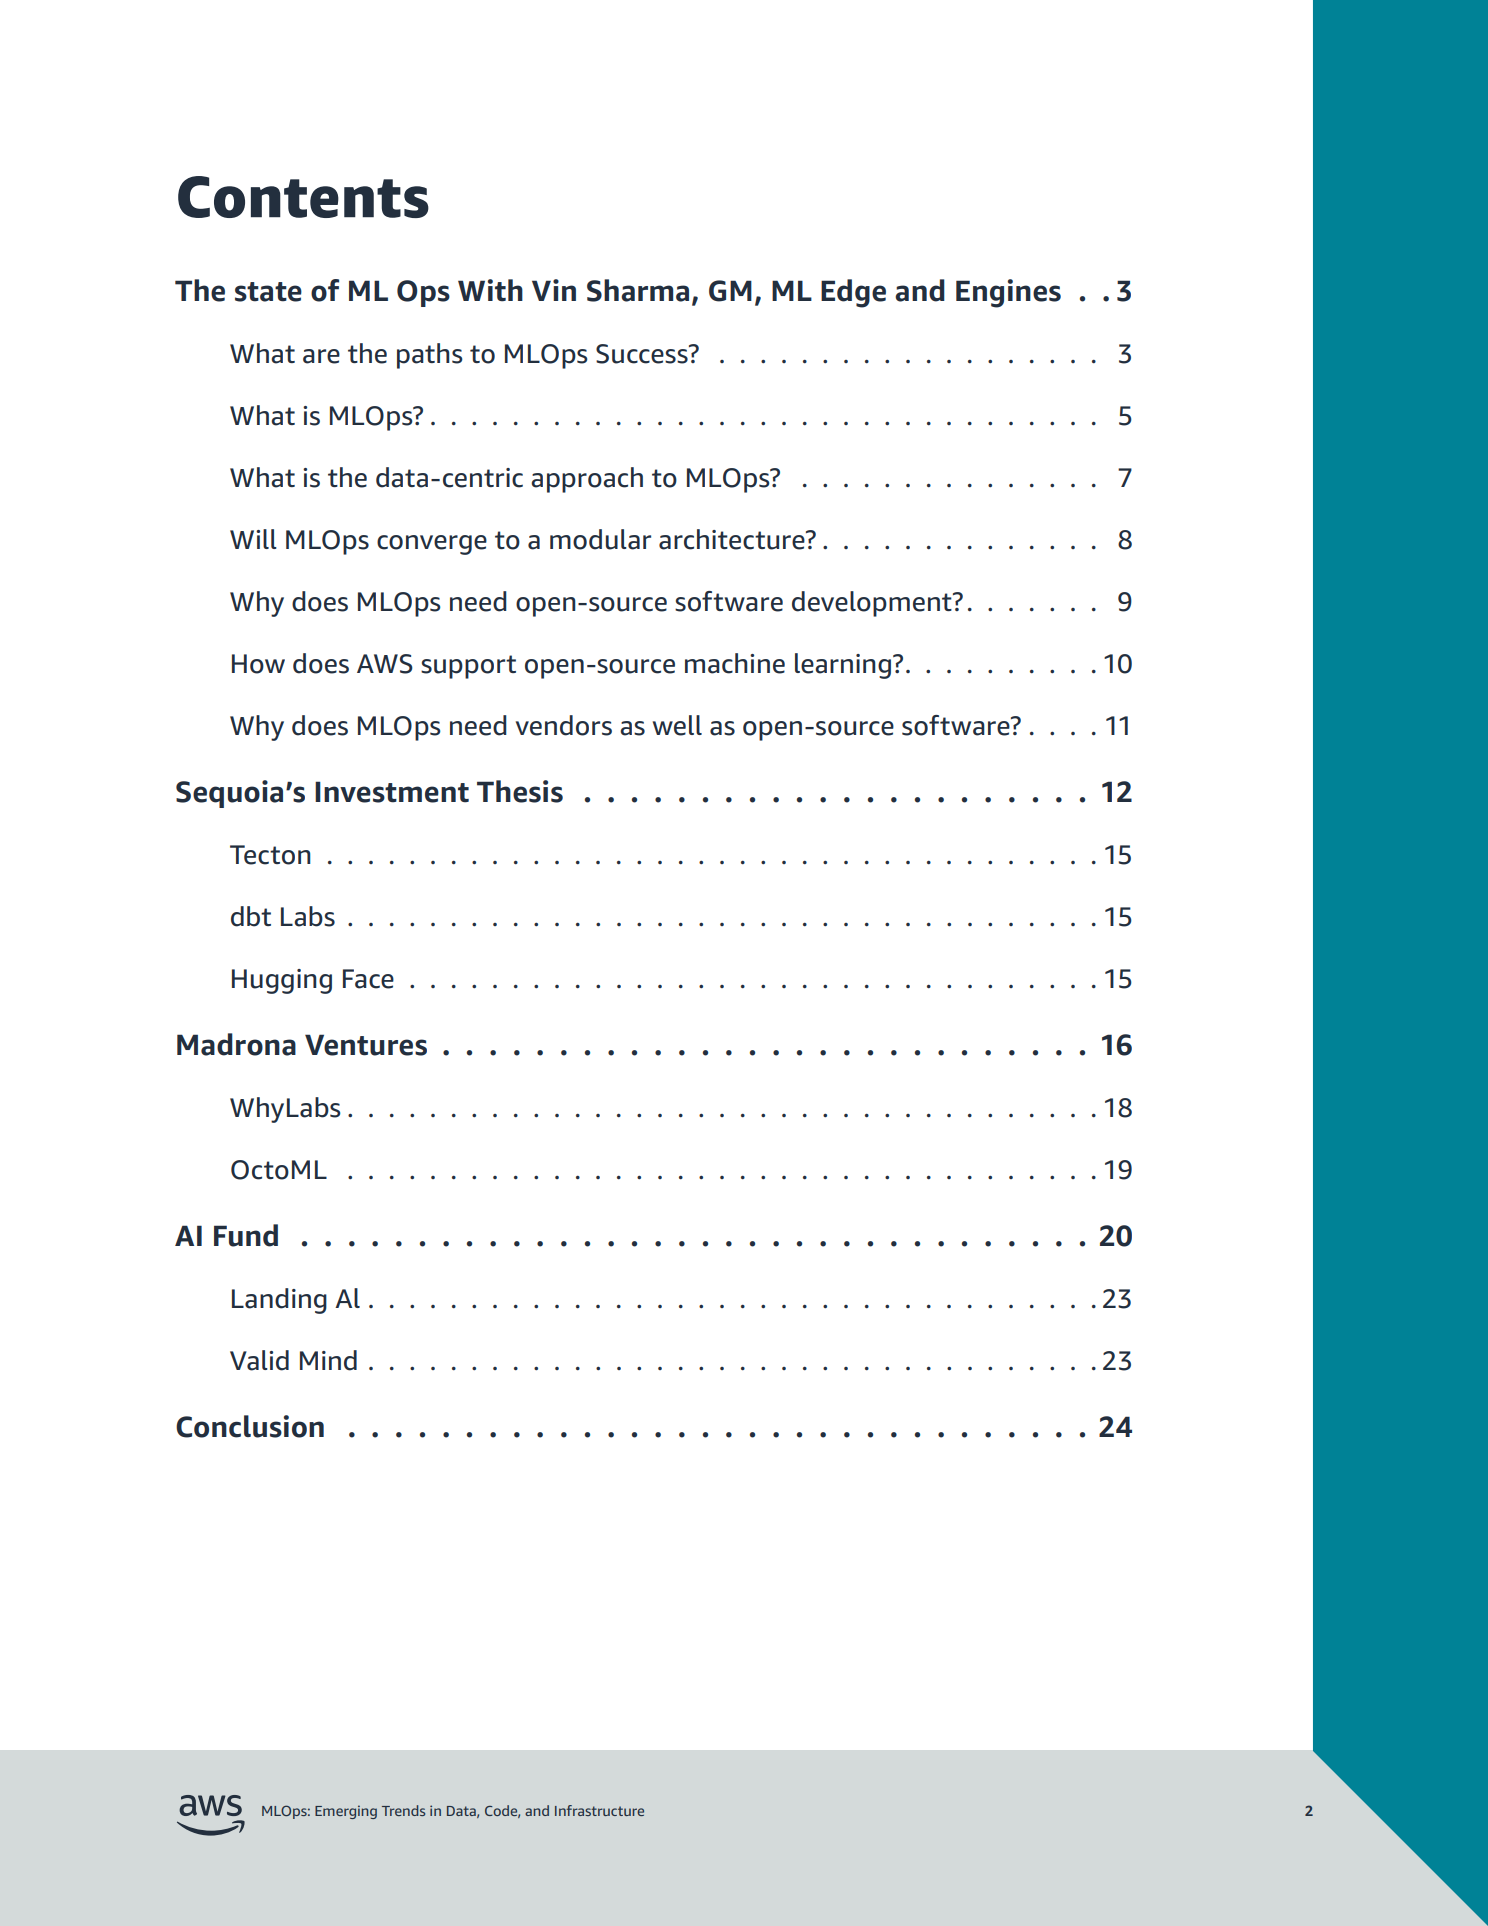 The height and width of the page is (1926, 1488). I want to click on Vin, so click(554, 290).
